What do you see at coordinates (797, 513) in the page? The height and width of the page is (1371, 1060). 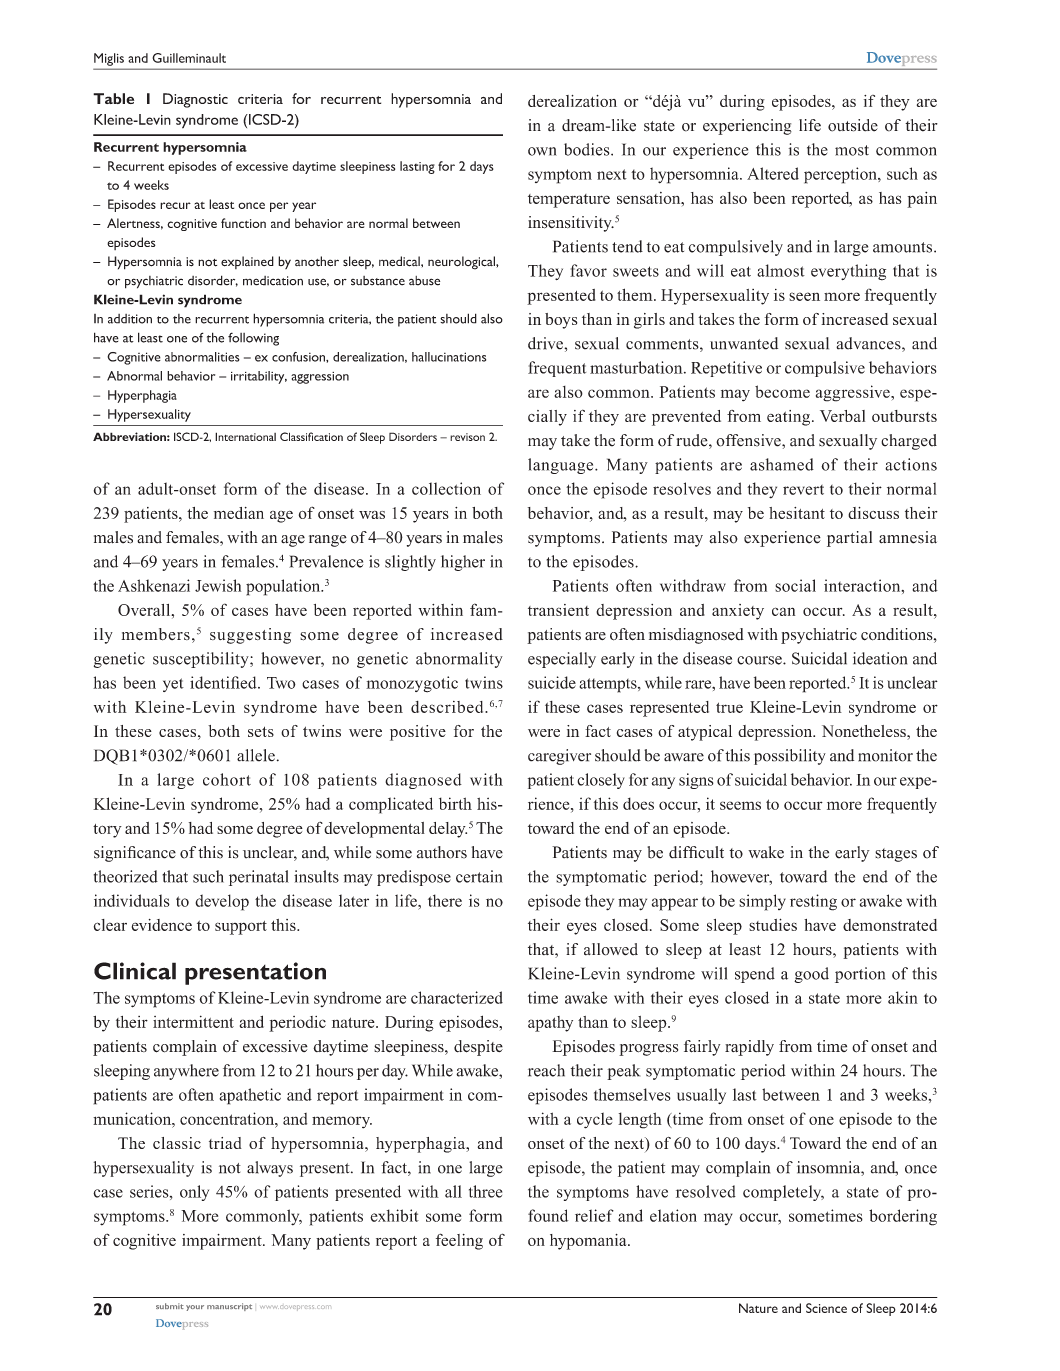 I see `hesitant` at bounding box center [797, 513].
